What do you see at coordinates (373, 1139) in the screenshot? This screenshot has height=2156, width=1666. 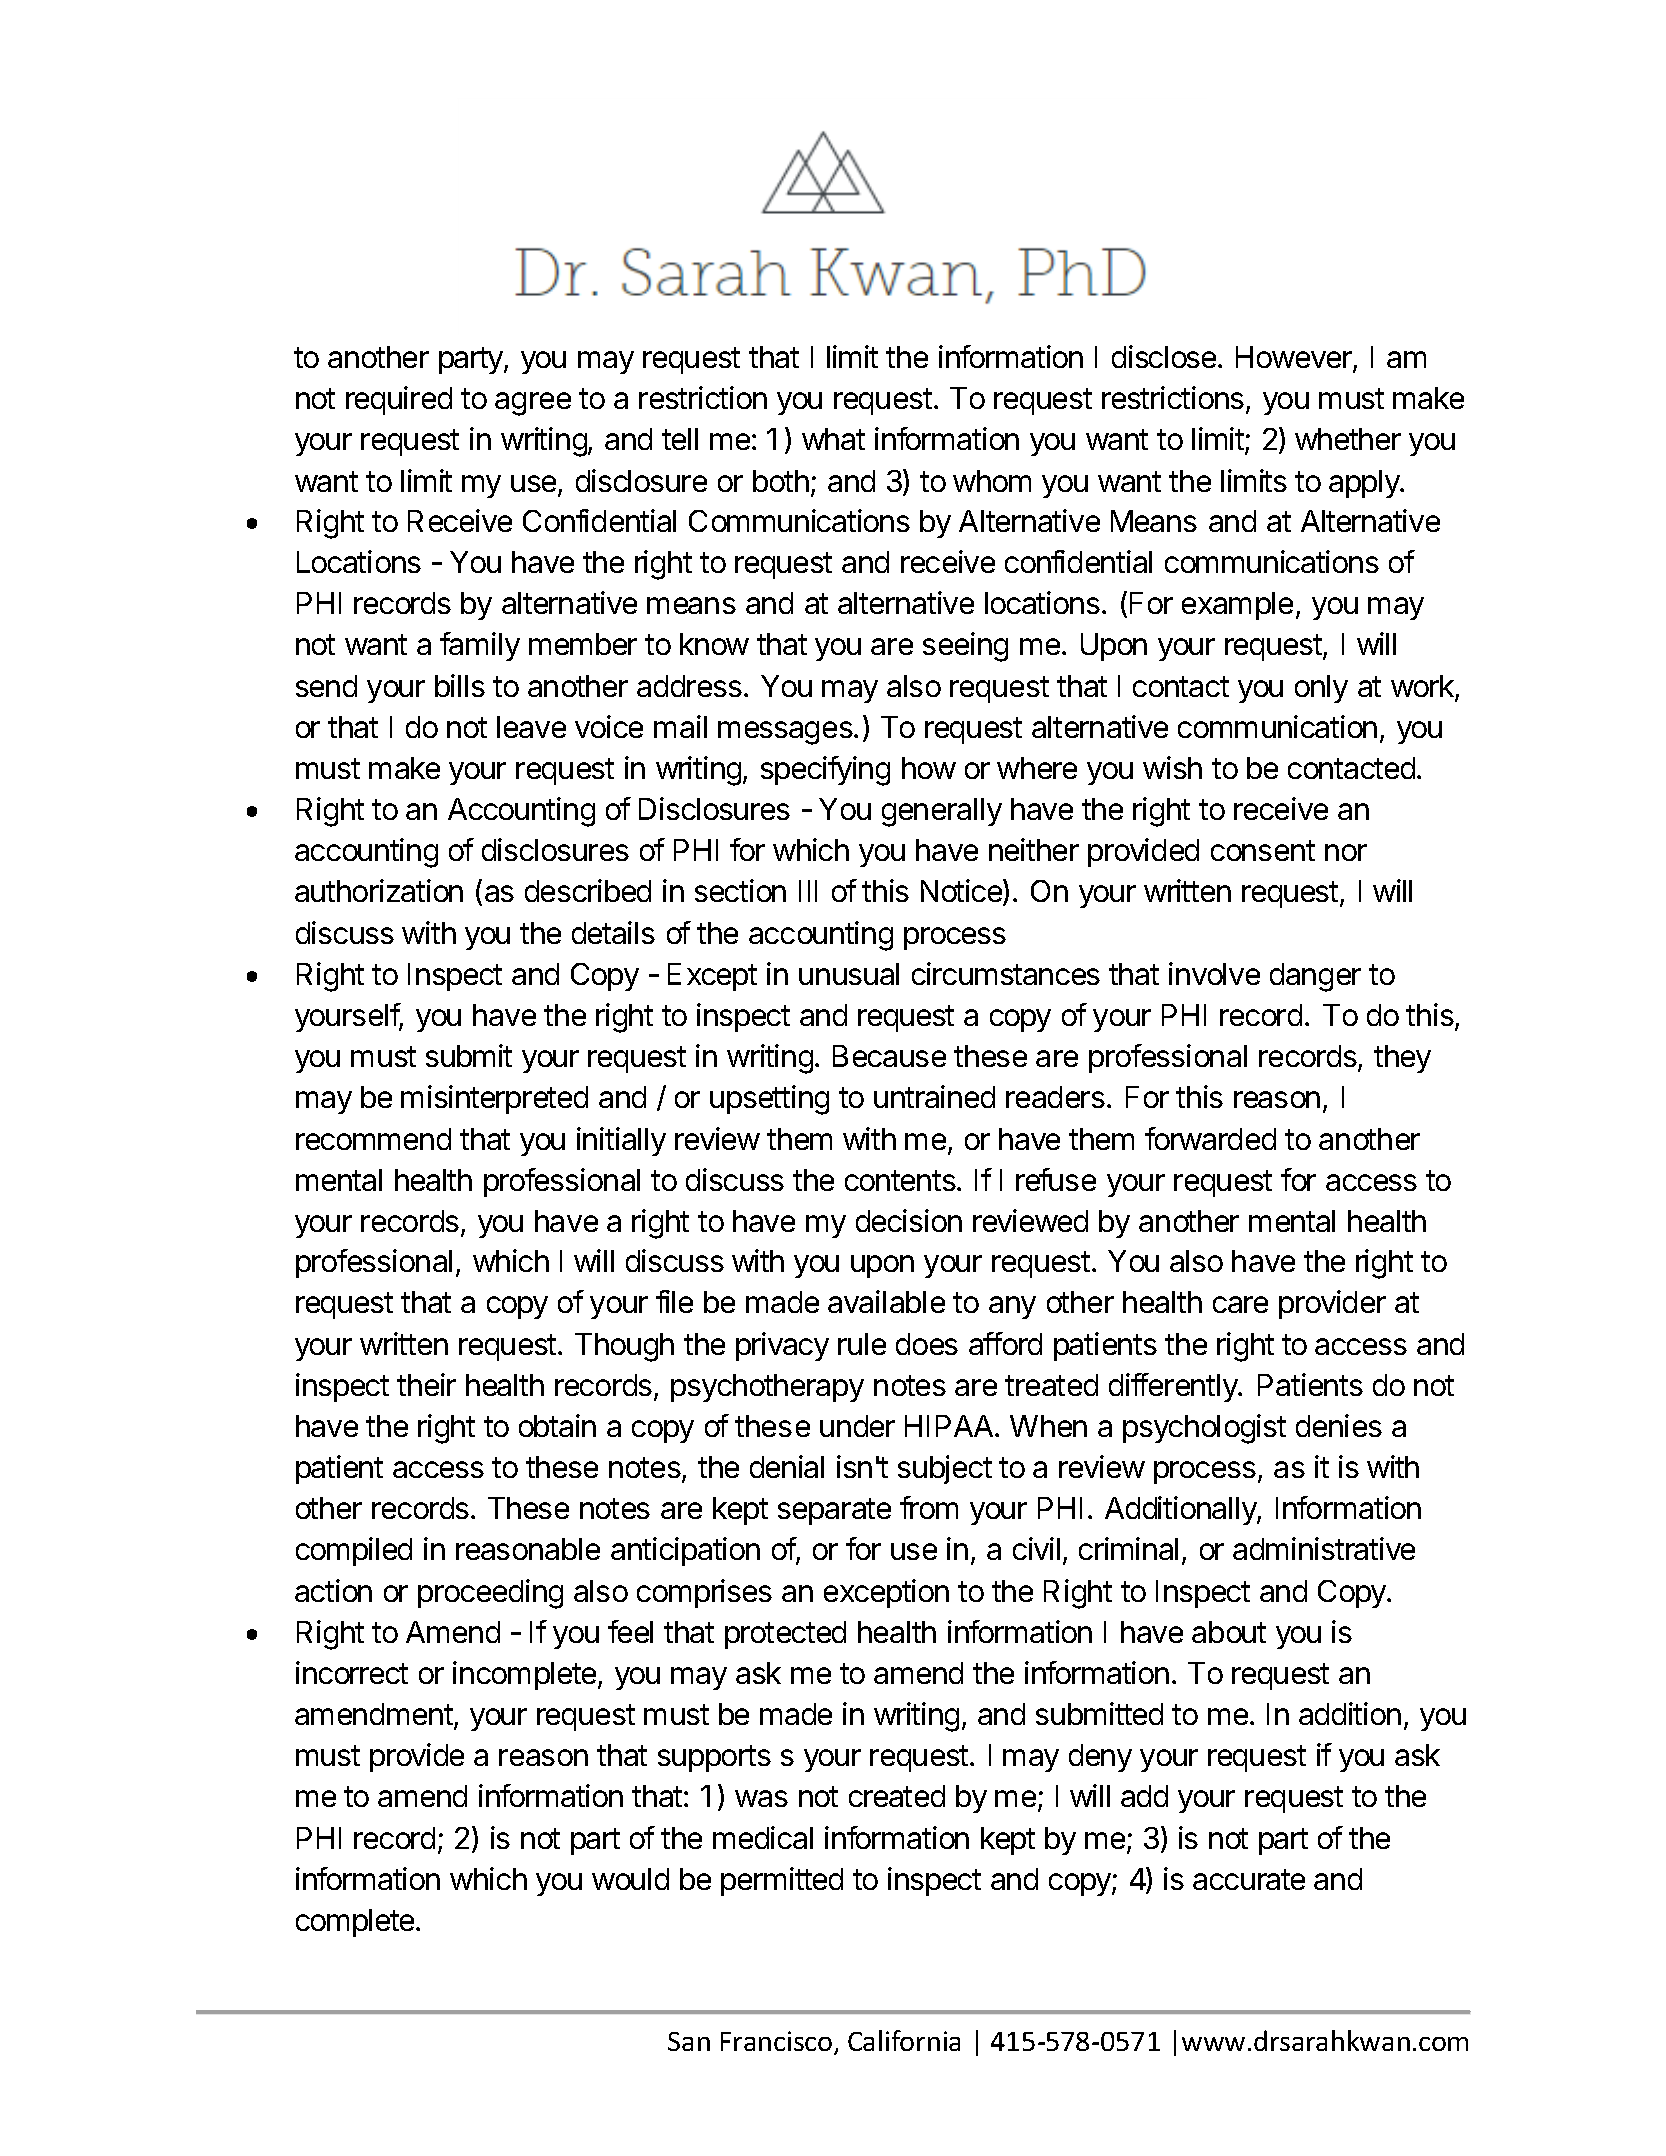 I see `recommend` at bounding box center [373, 1139].
